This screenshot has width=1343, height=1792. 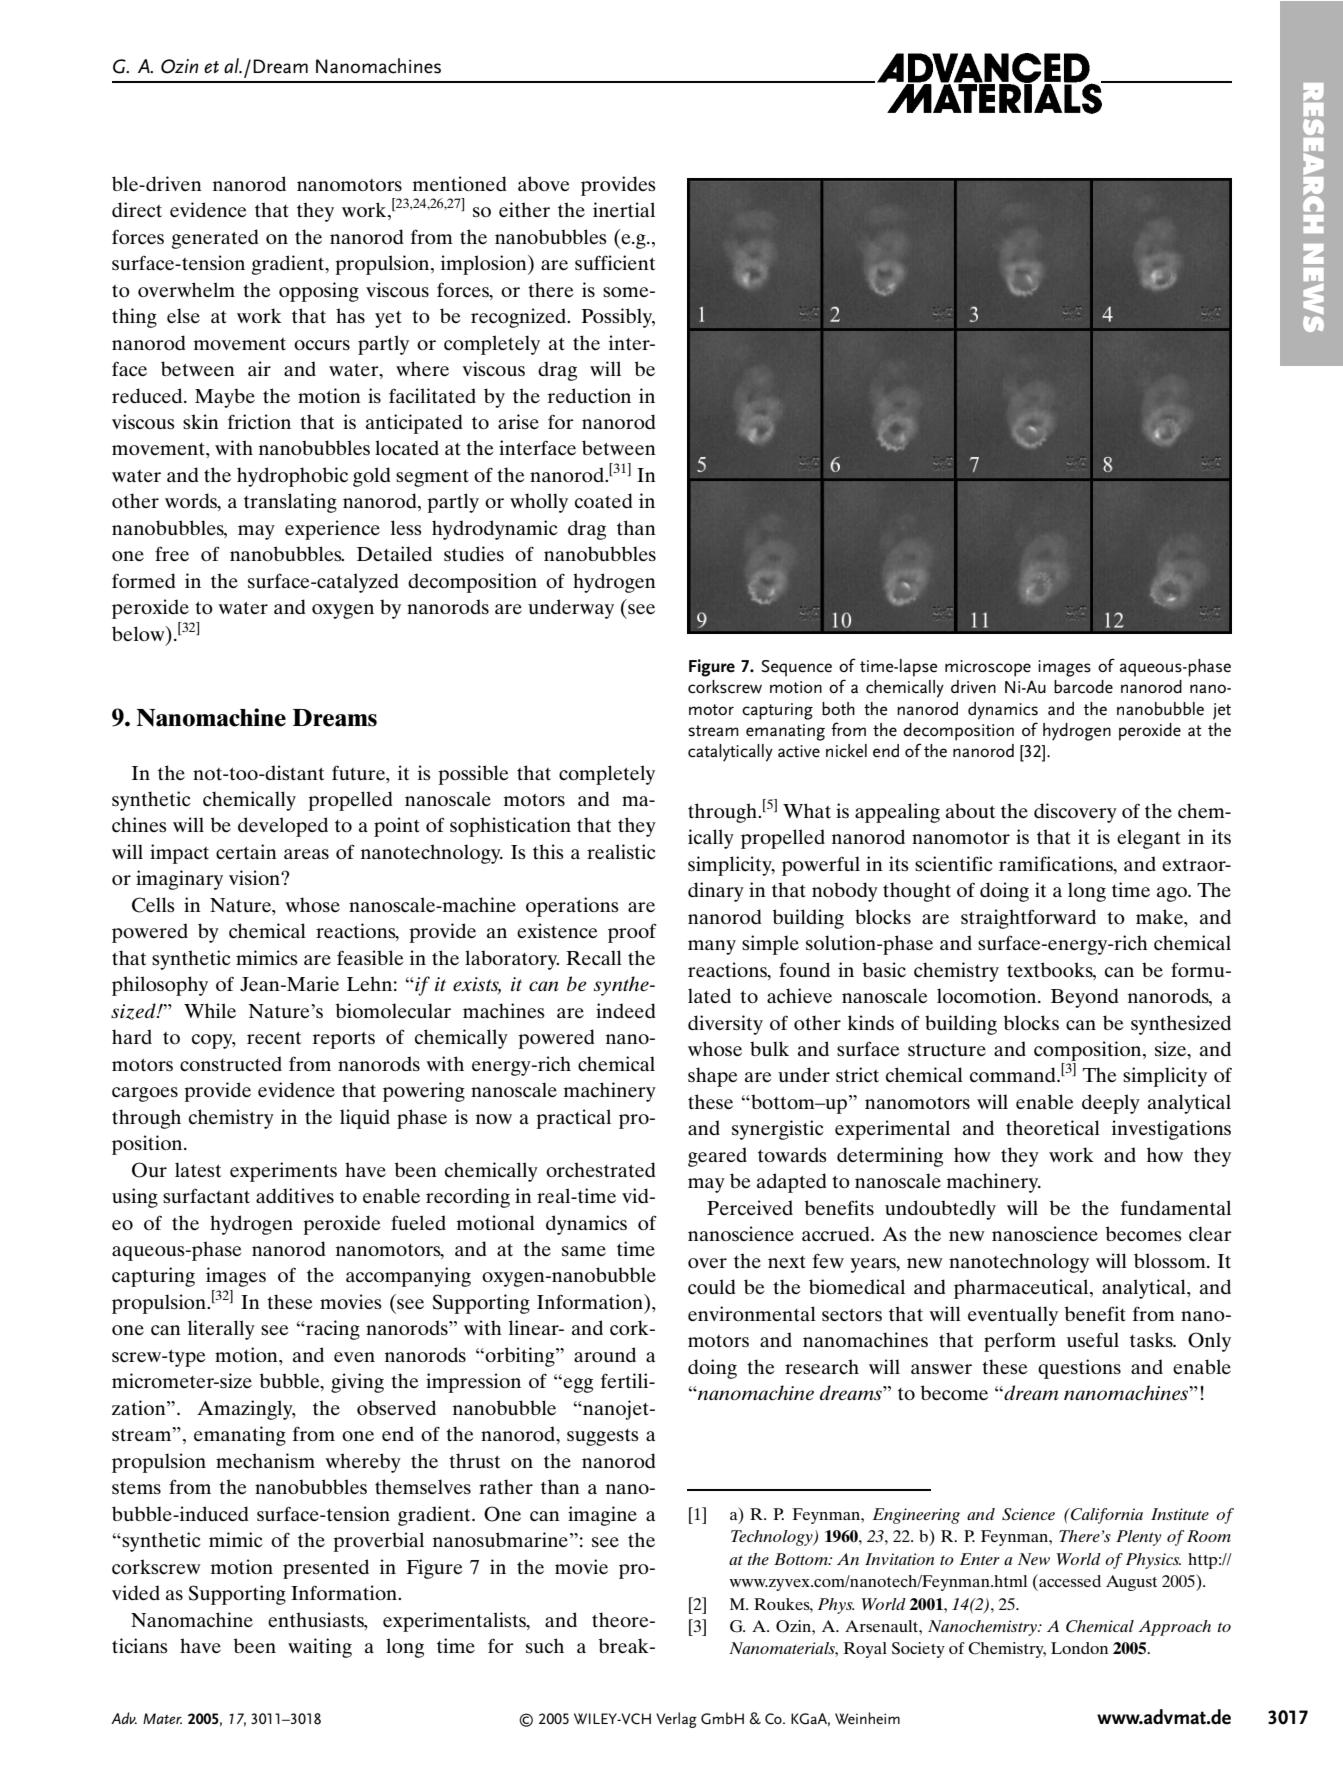 What do you see at coordinates (320, 1648) in the screenshot?
I see `waiting` at bounding box center [320, 1648].
